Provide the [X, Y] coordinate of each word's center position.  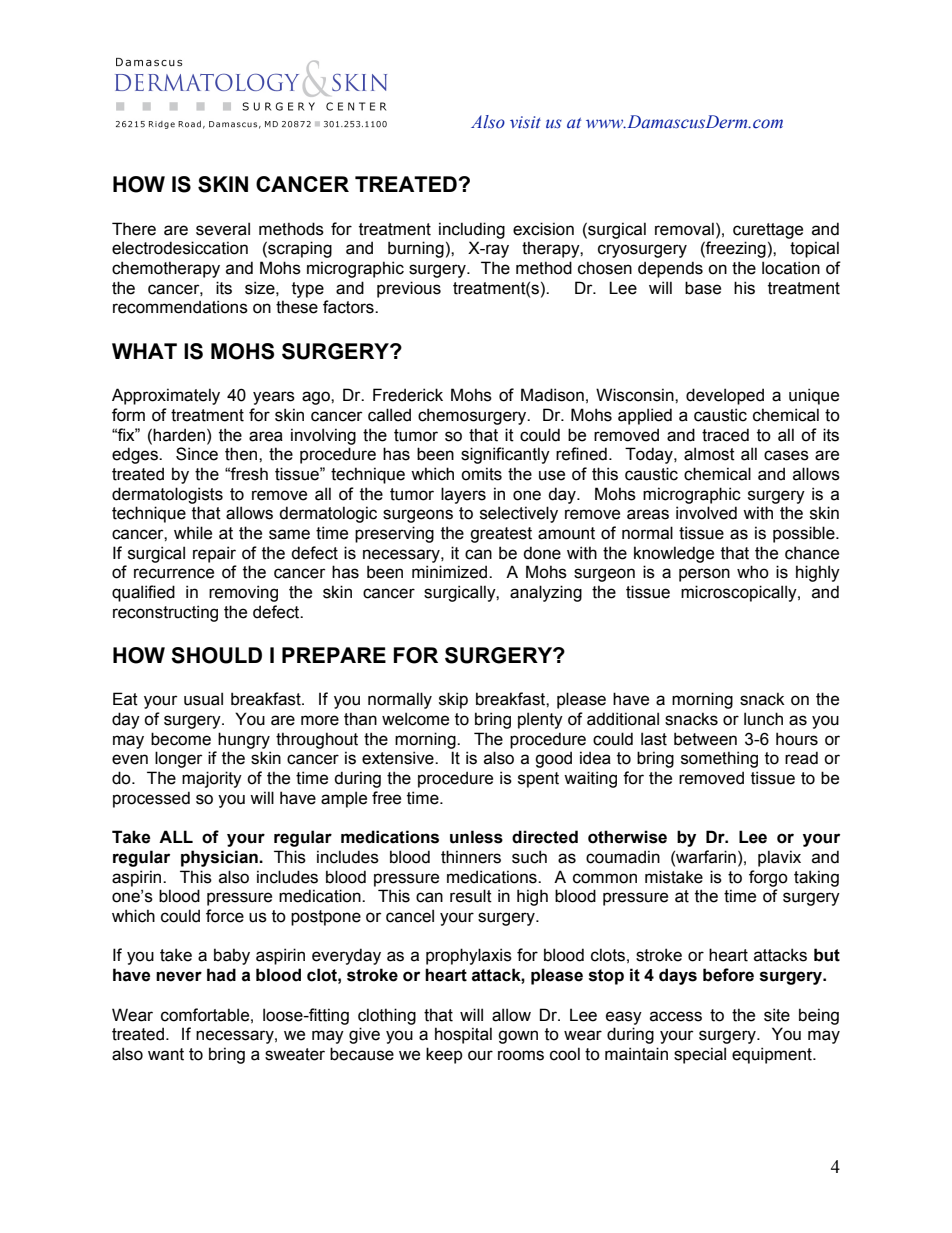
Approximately [166, 396]
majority [212, 779]
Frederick [408, 395]
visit [525, 122]
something [719, 759]
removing [243, 593]
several [223, 229]
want [166, 1054]
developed [725, 396]
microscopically [740, 593]
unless [476, 837]
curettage [768, 231]
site [777, 1015]
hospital [463, 1035]
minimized [451, 572]
